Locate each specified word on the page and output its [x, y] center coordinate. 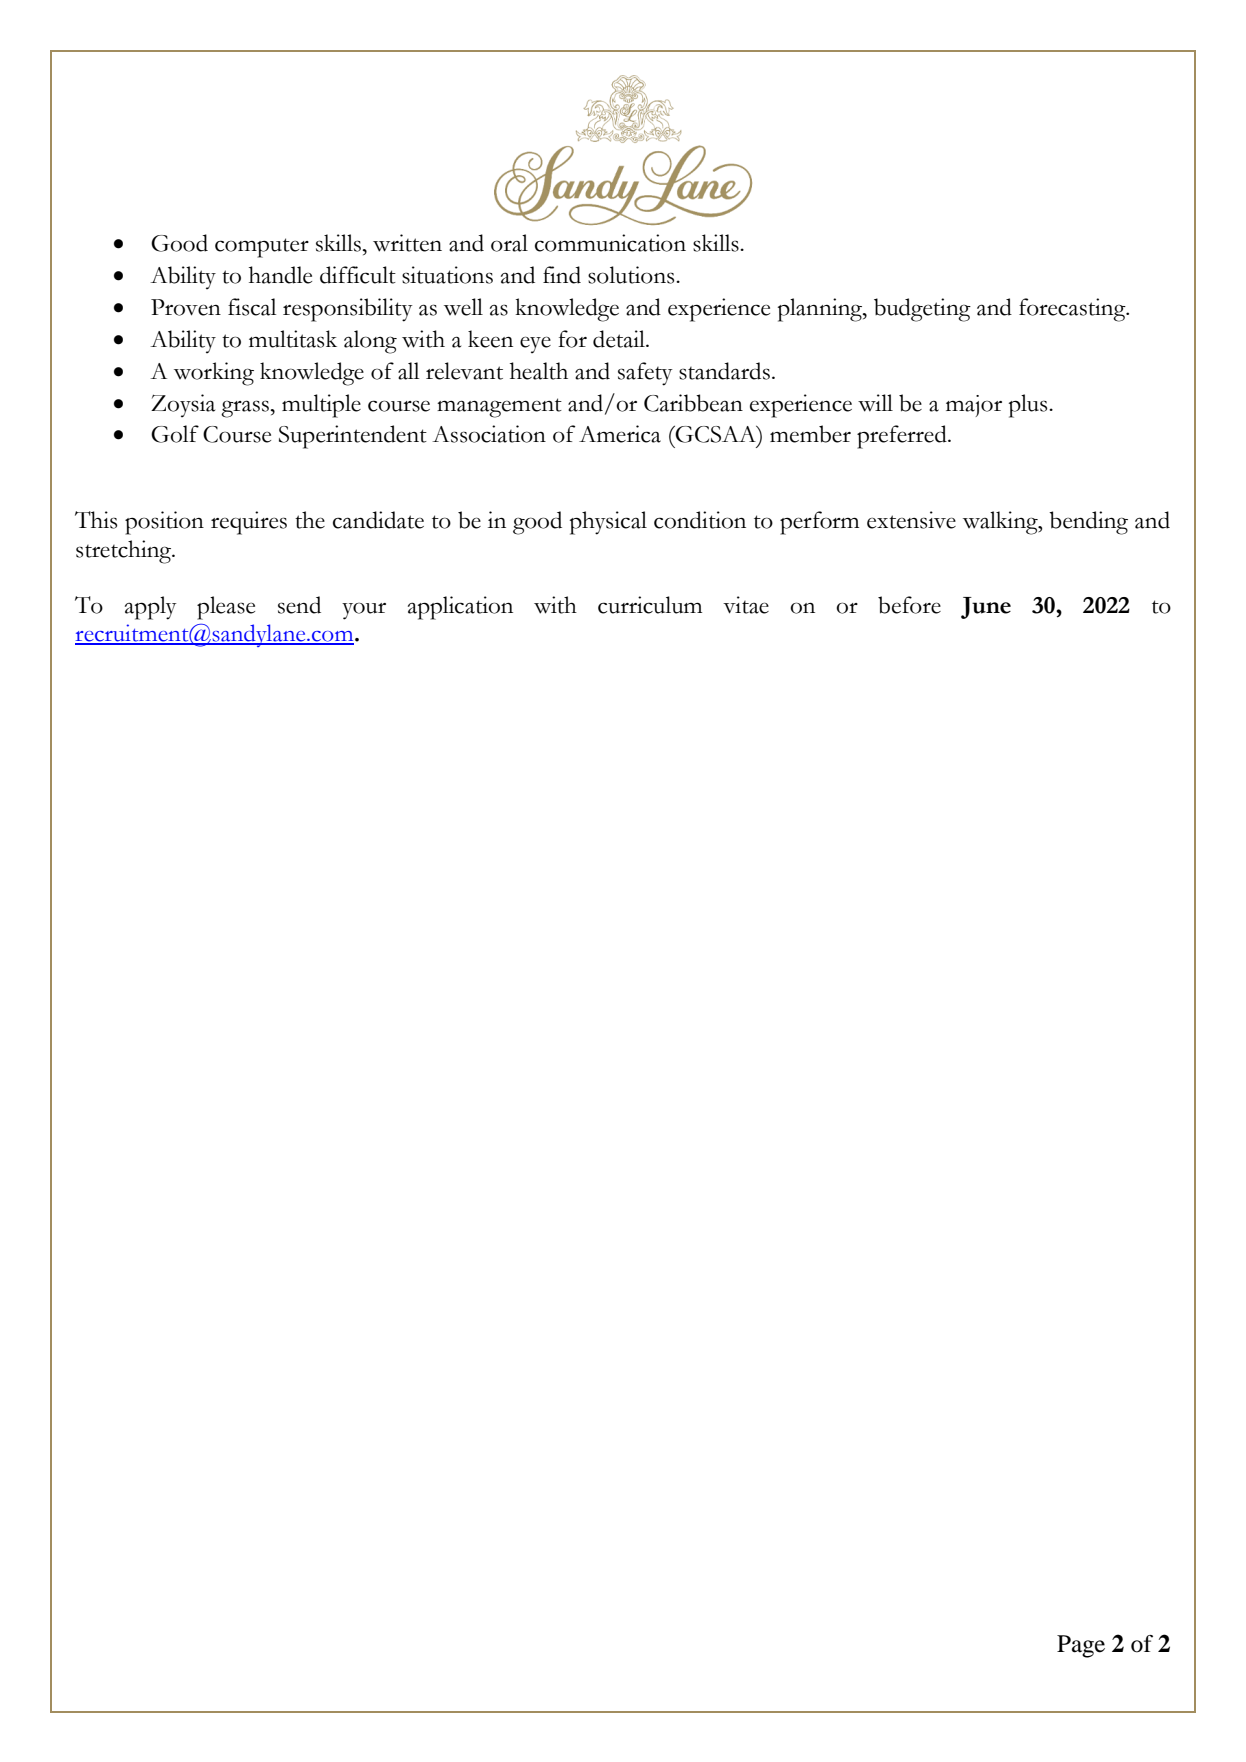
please [226, 608]
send [299, 605]
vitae [746, 605]
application [460, 608]
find [562, 275]
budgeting [922, 310]
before [909, 605]
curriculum [650, 605]
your [364, 611]
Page [1081, 1646]
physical [608, 523]
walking [1001, 523]
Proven [186, 307]
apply [151, 608]
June [986, 608]
